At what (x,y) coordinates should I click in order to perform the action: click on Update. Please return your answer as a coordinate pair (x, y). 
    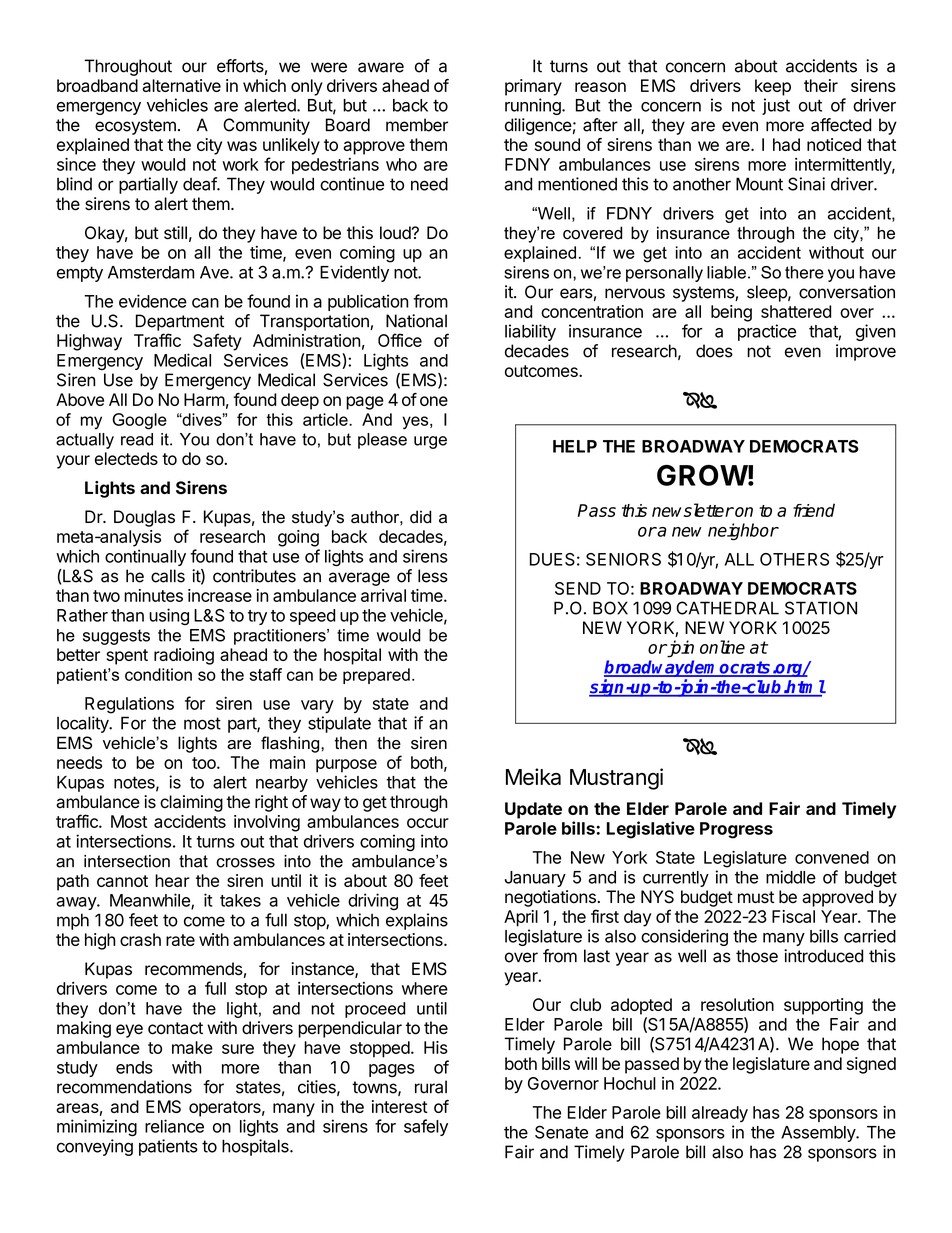
    Looking at the image, I should click on (533, 810).
